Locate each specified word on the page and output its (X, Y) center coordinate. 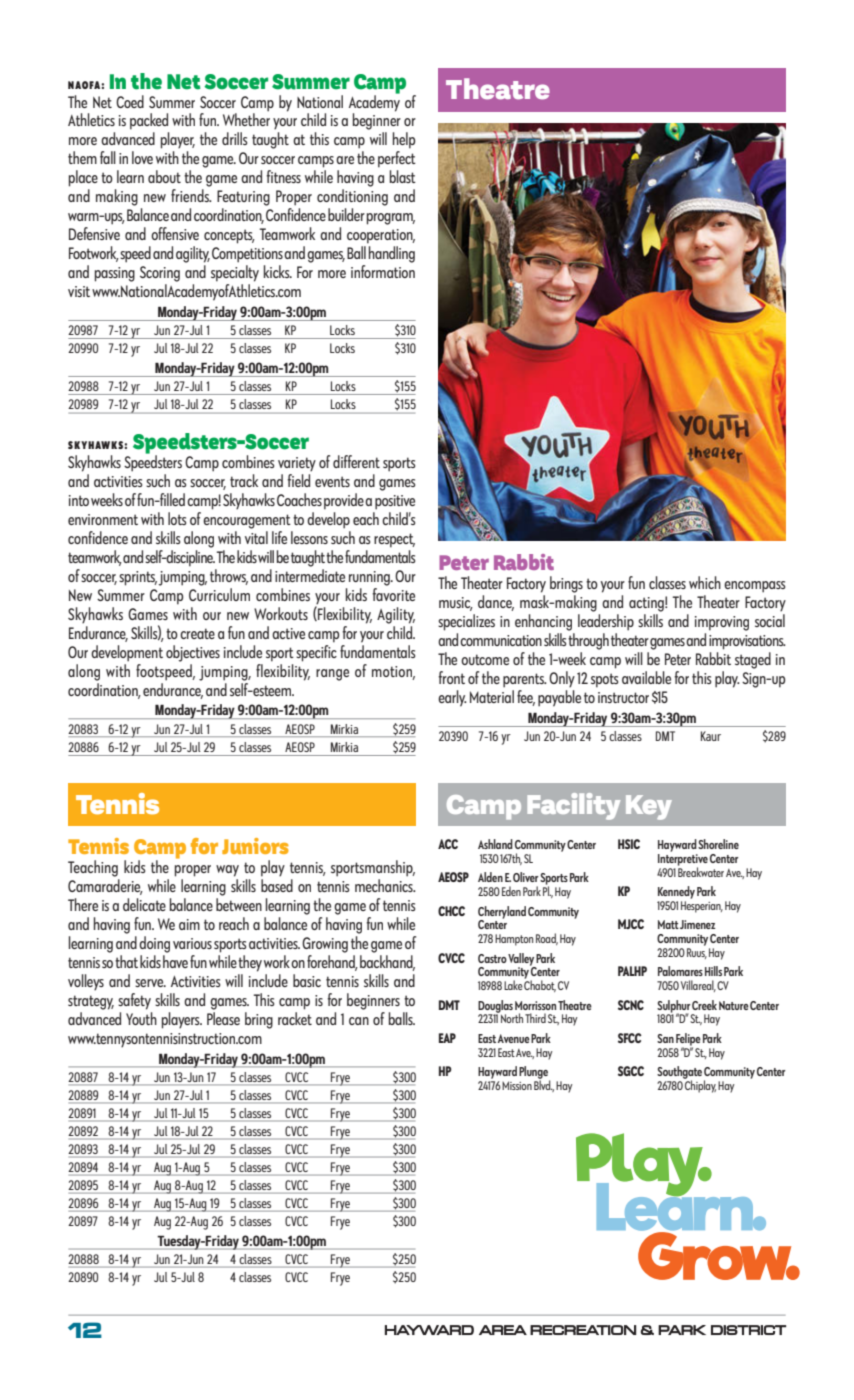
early (452, 698)
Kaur (711, 736)
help (404, 140)
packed (149, 121)
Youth (141, 1018)
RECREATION (583, 1330)
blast (403, 176)
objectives (193, 653)
